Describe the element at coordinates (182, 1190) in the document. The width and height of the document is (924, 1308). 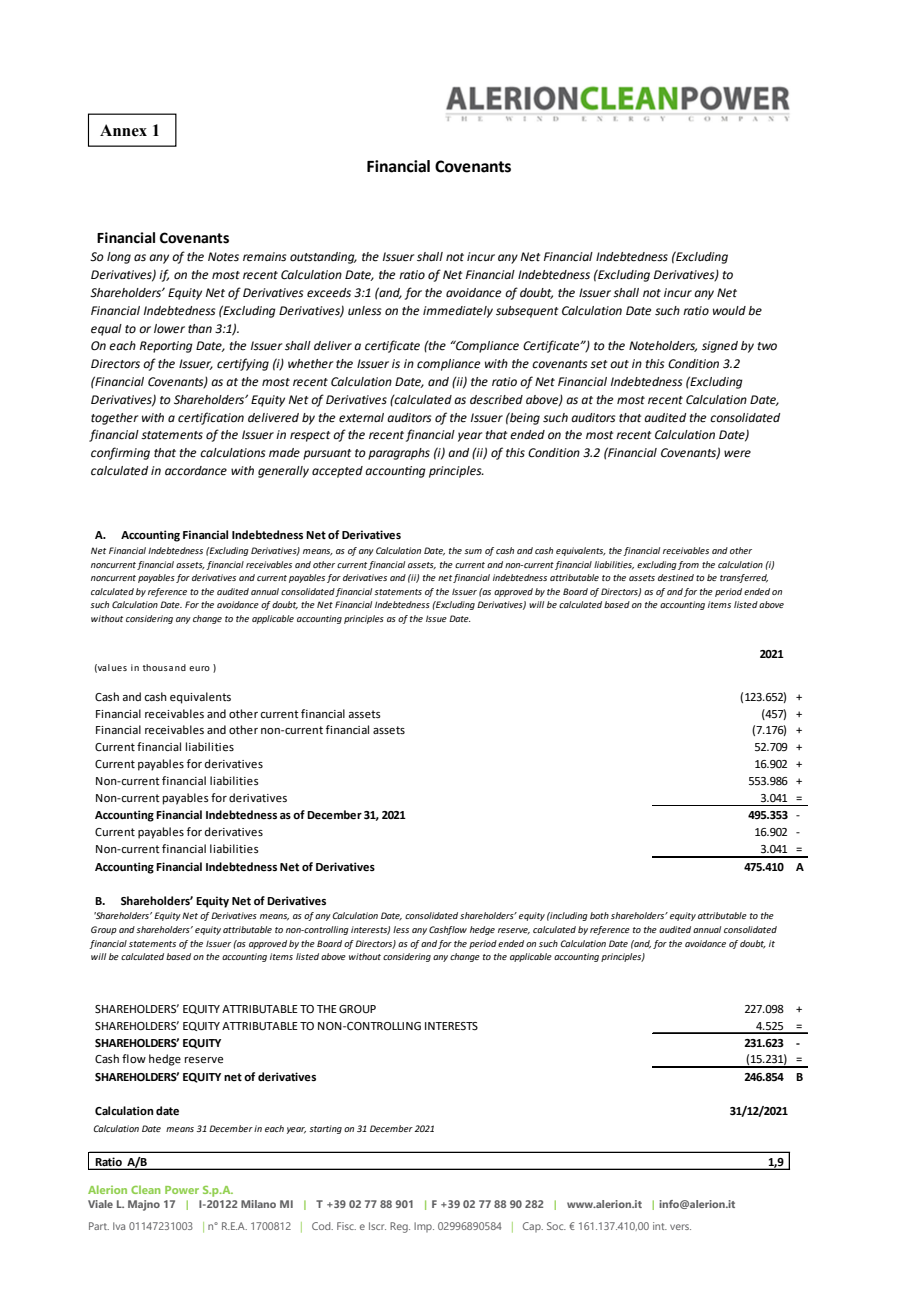
I see `Power` at that location.
